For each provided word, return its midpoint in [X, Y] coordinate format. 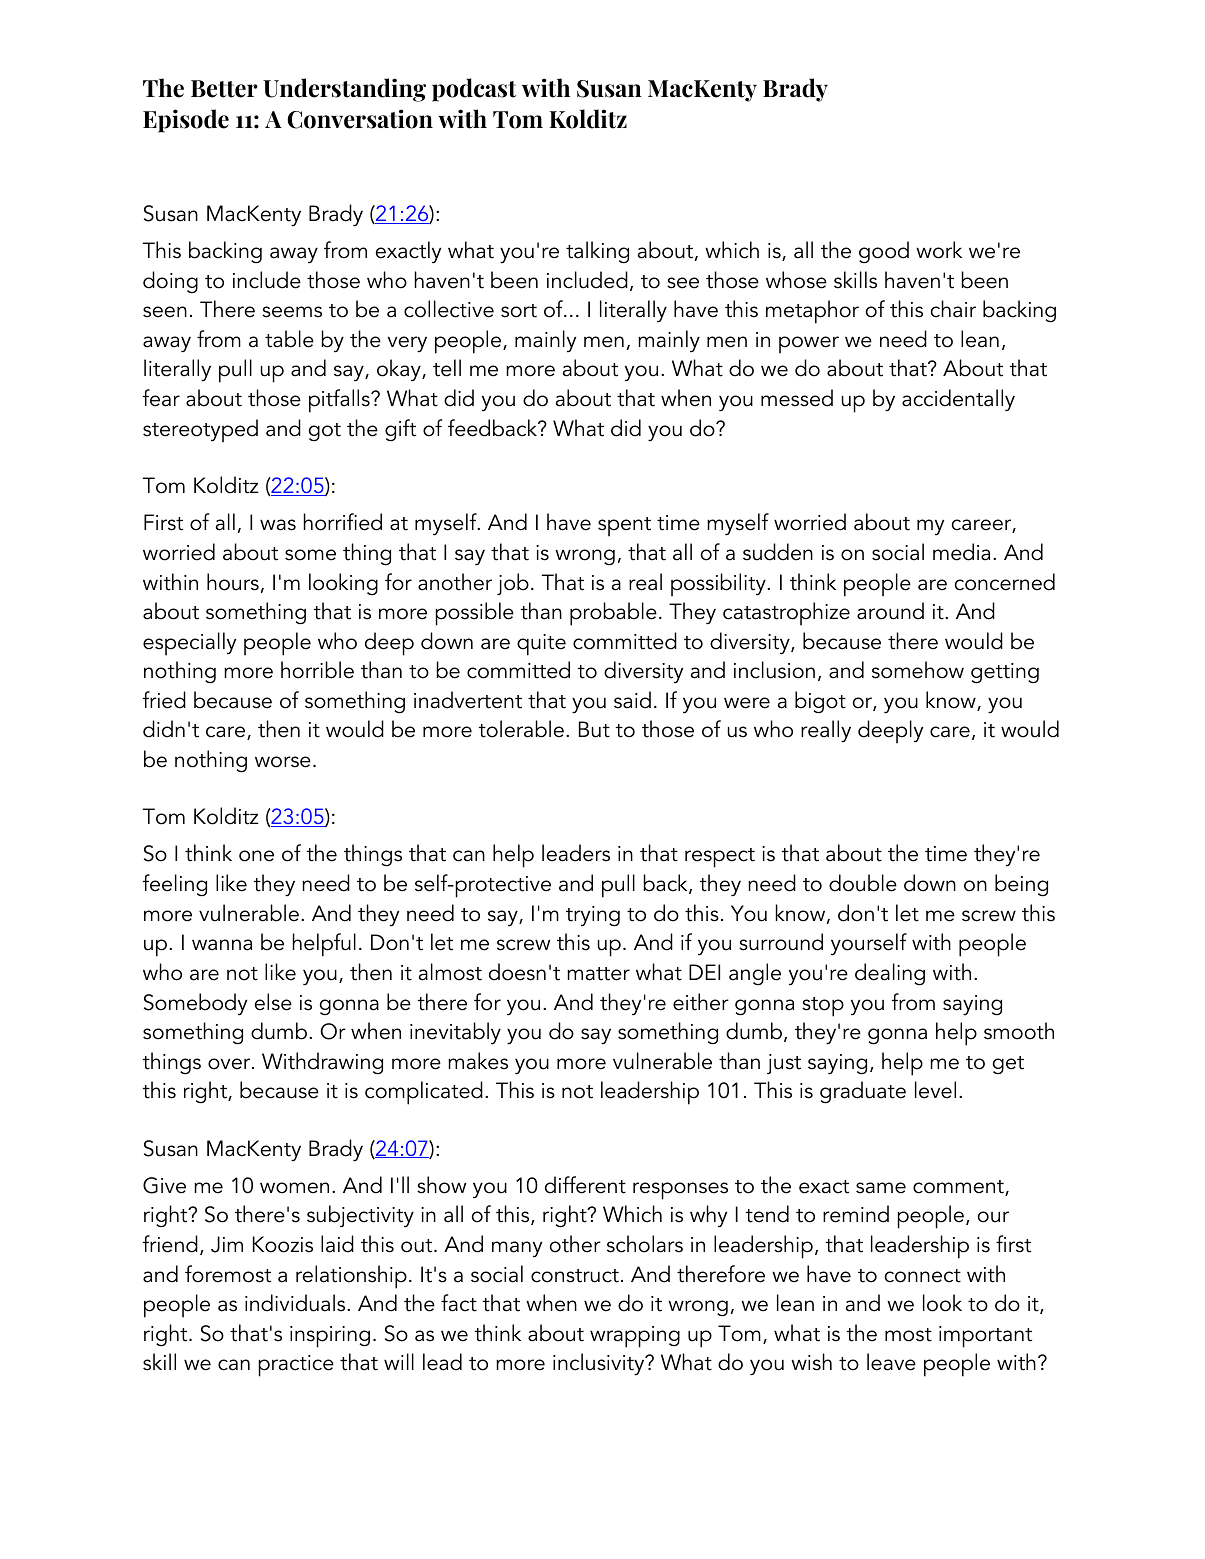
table [289, 339]
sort [519, 311]
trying [593, 916]
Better [224, 89]
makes [478, 1061]
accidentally [958, 400]
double [863, 883]
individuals [296, 1303]
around [890, 611]
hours [233, 582]
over [230, 1064]
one [256, 856]
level [935, 1090]
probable [613, 614]
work [939, 250]
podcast [474, 90]
